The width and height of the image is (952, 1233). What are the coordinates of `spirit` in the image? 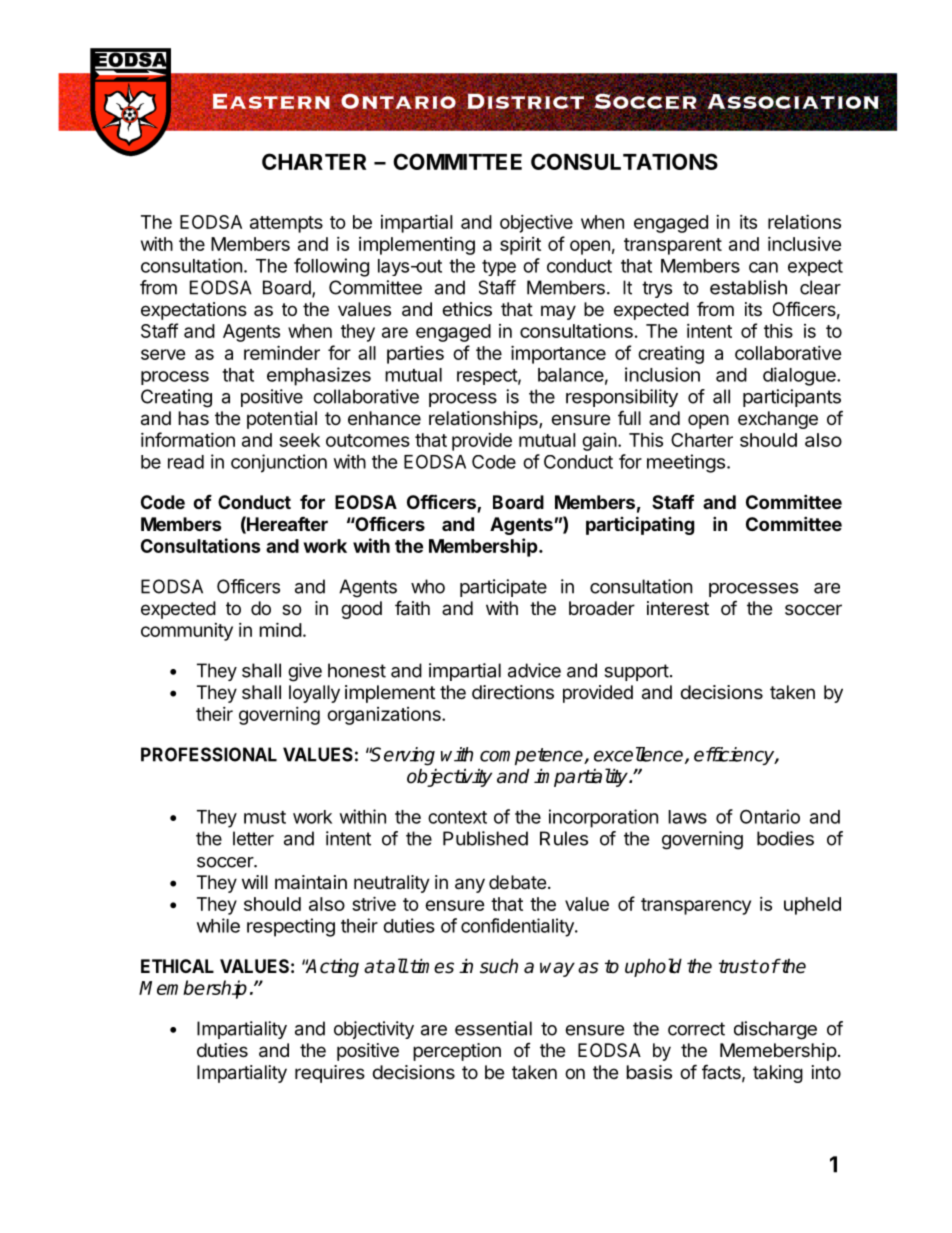 It's located at (520, 245).
